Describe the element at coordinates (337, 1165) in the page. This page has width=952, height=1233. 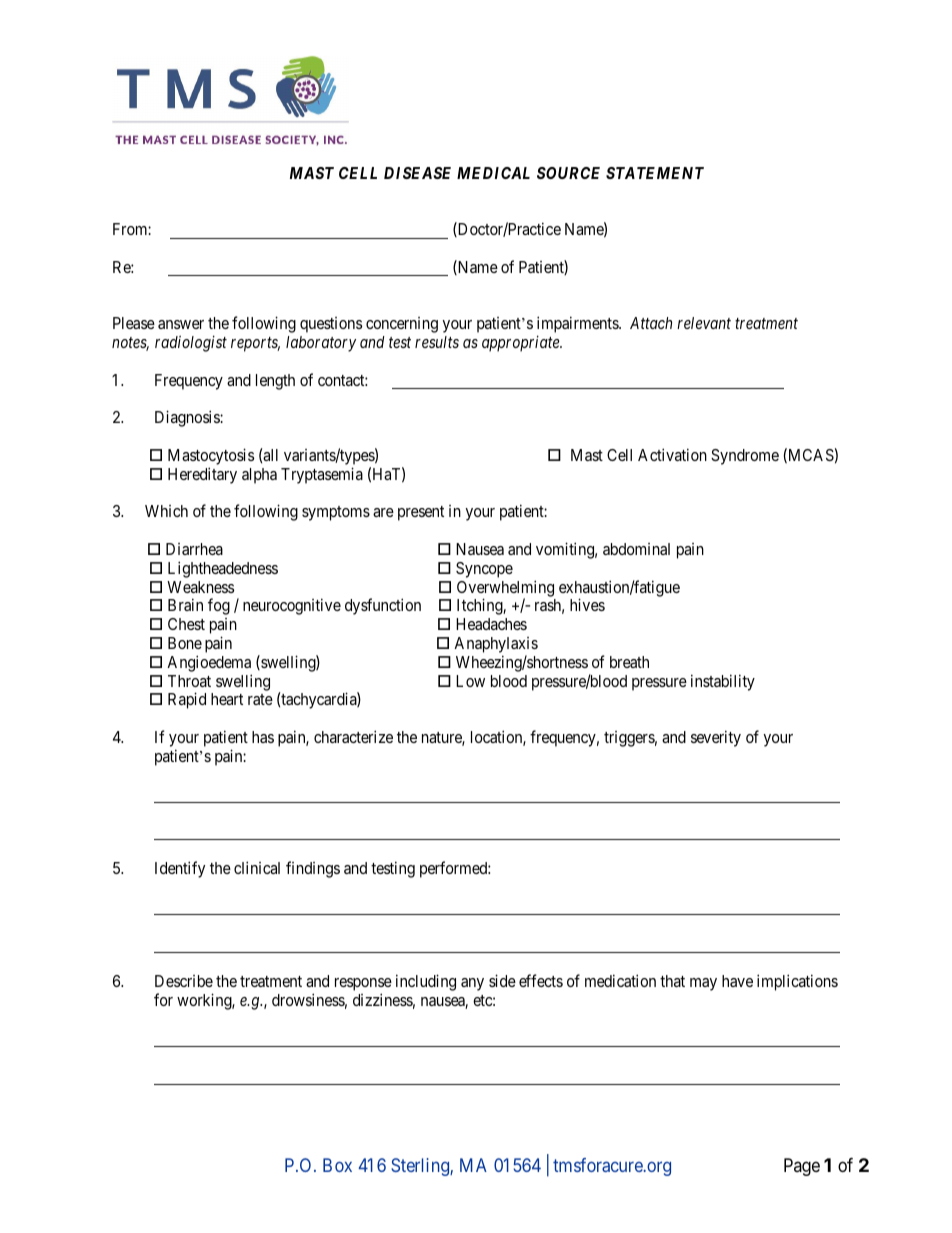
I see `Box` at that location.
